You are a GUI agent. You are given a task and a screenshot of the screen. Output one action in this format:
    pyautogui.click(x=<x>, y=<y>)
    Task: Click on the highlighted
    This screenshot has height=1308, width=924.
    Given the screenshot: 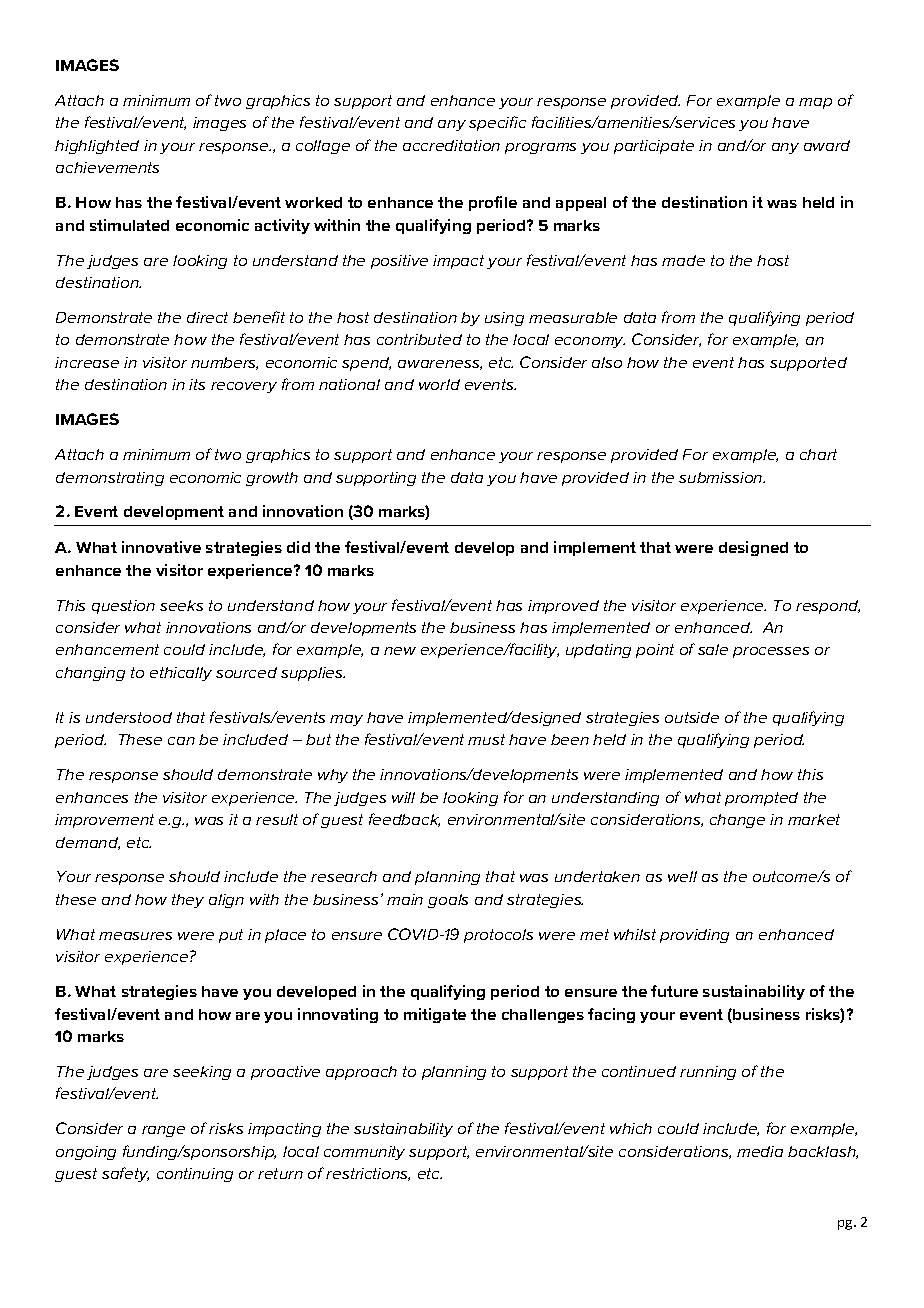 What is the action you would take?
    pyautogui.click(x=97, y=147)
